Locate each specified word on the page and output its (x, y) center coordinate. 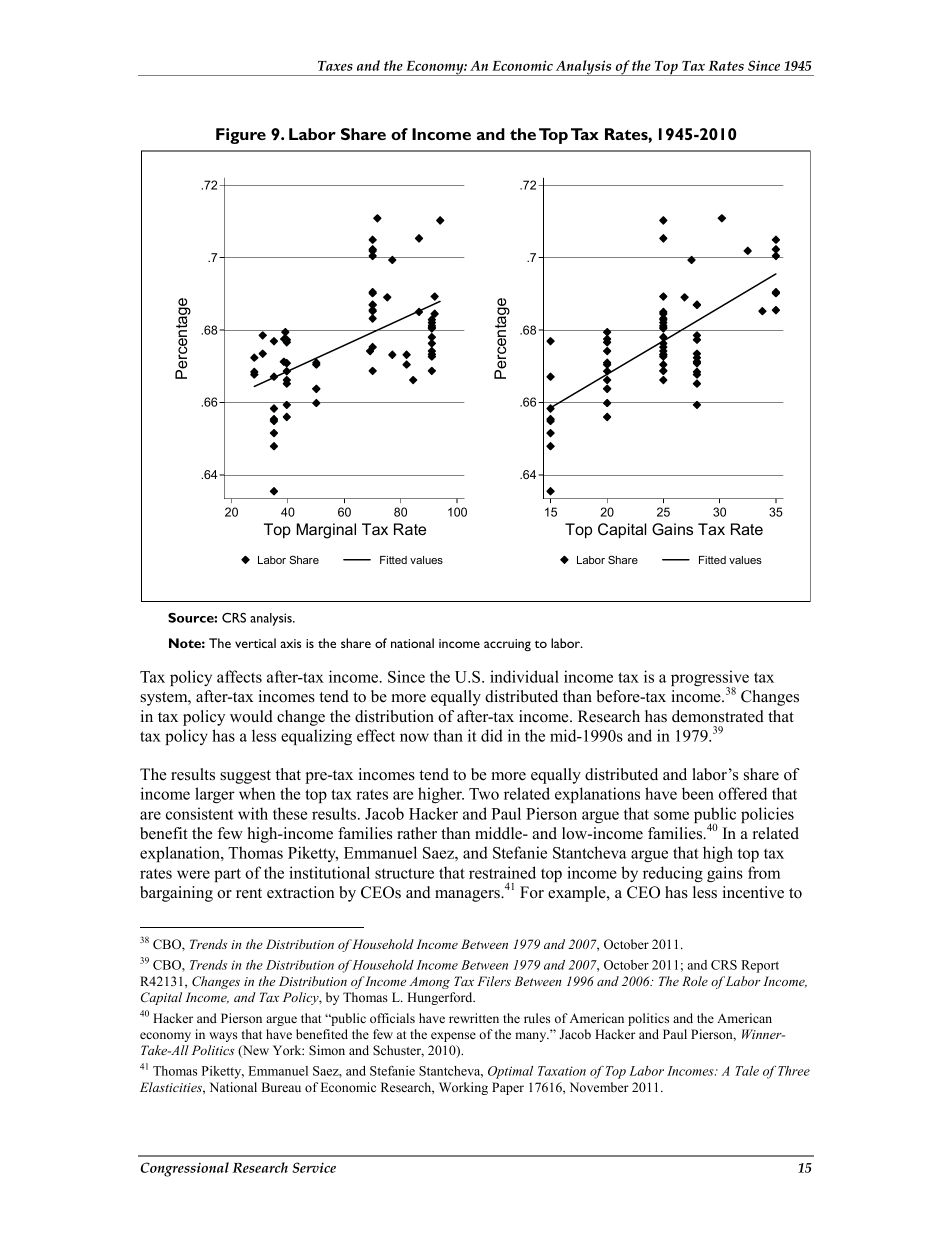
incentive (753, 892)
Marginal (326, 531)
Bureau (281, 1087)
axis (290, 643)
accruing (507, 645)
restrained (502, 872)
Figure (241, 136)
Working (463, 1088)
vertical (255, 643)
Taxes (335, 66)
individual (524, 676)
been (698, 793)
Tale (747, 1071)
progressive (710, 679)
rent (249, 893)
